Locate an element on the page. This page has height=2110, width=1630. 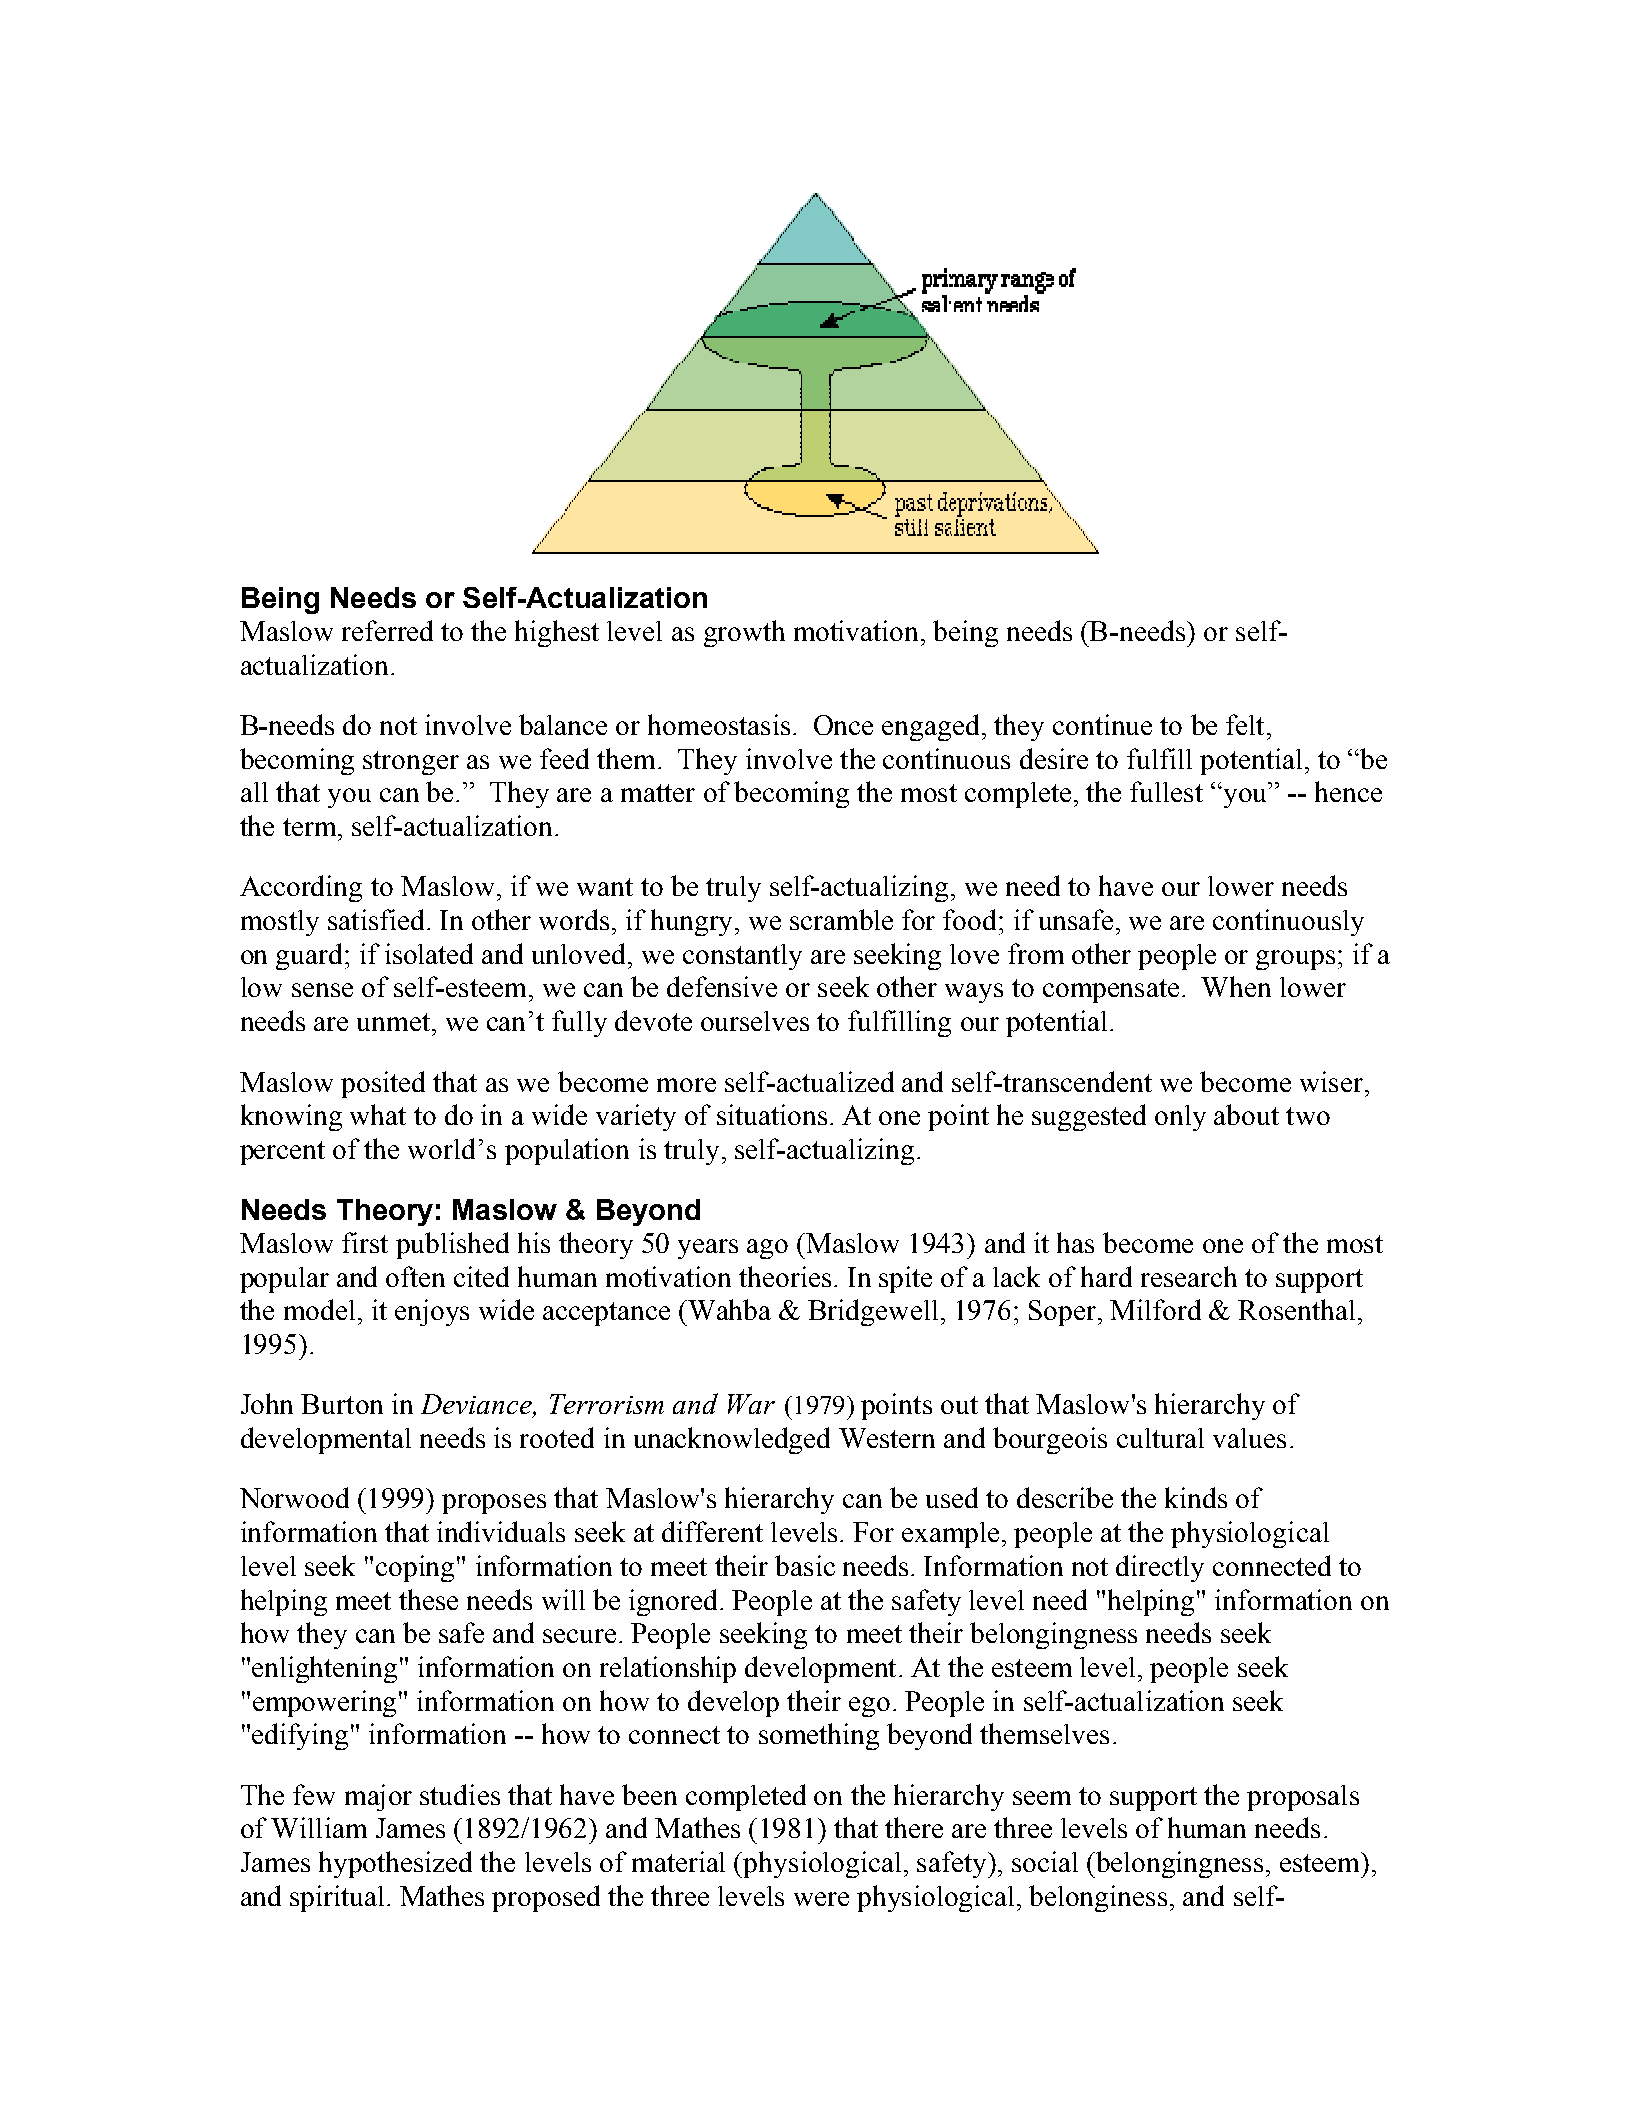
scramble is located at coordinates (841, 919).
